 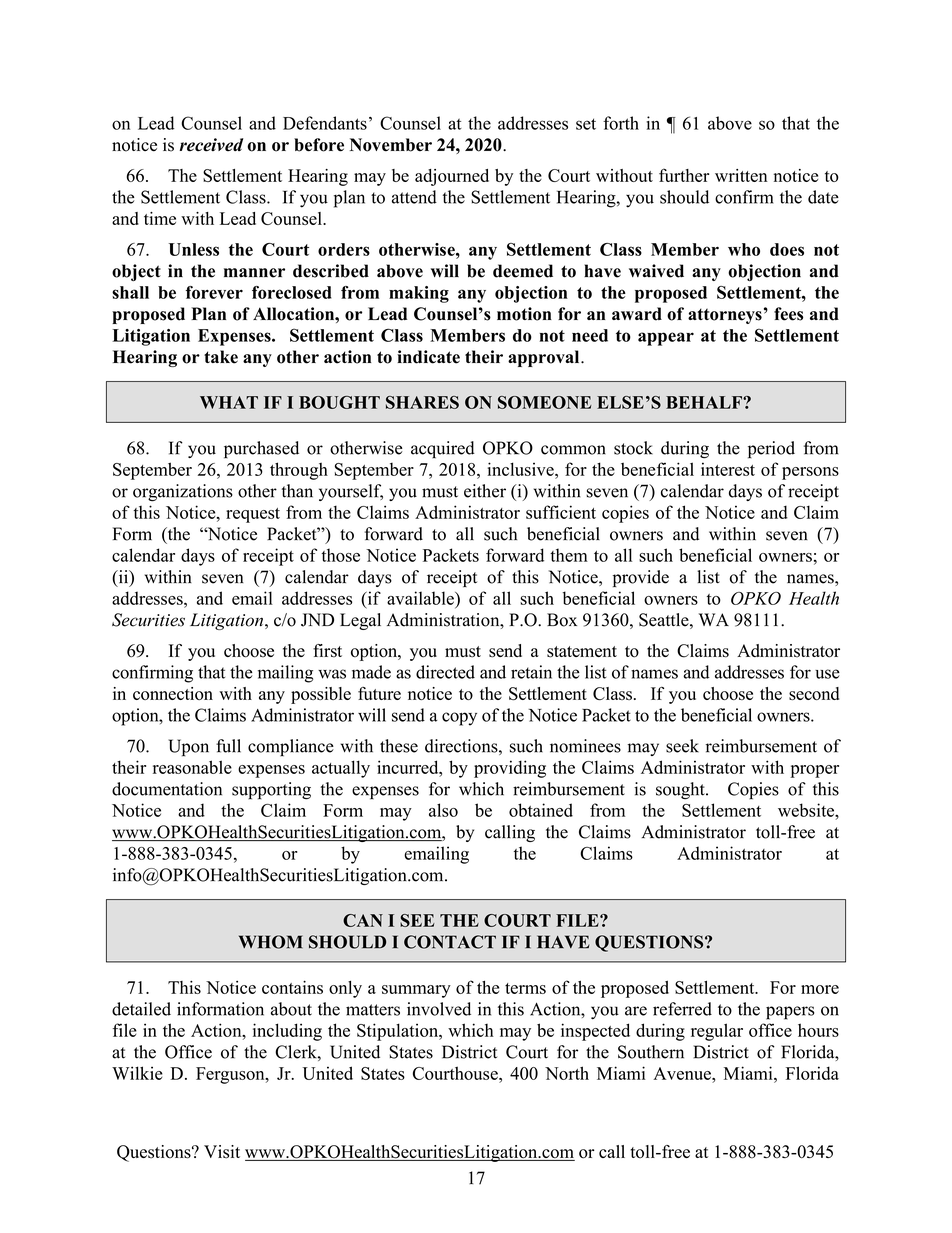 I want to click on received, so click(x=211, y=145).
